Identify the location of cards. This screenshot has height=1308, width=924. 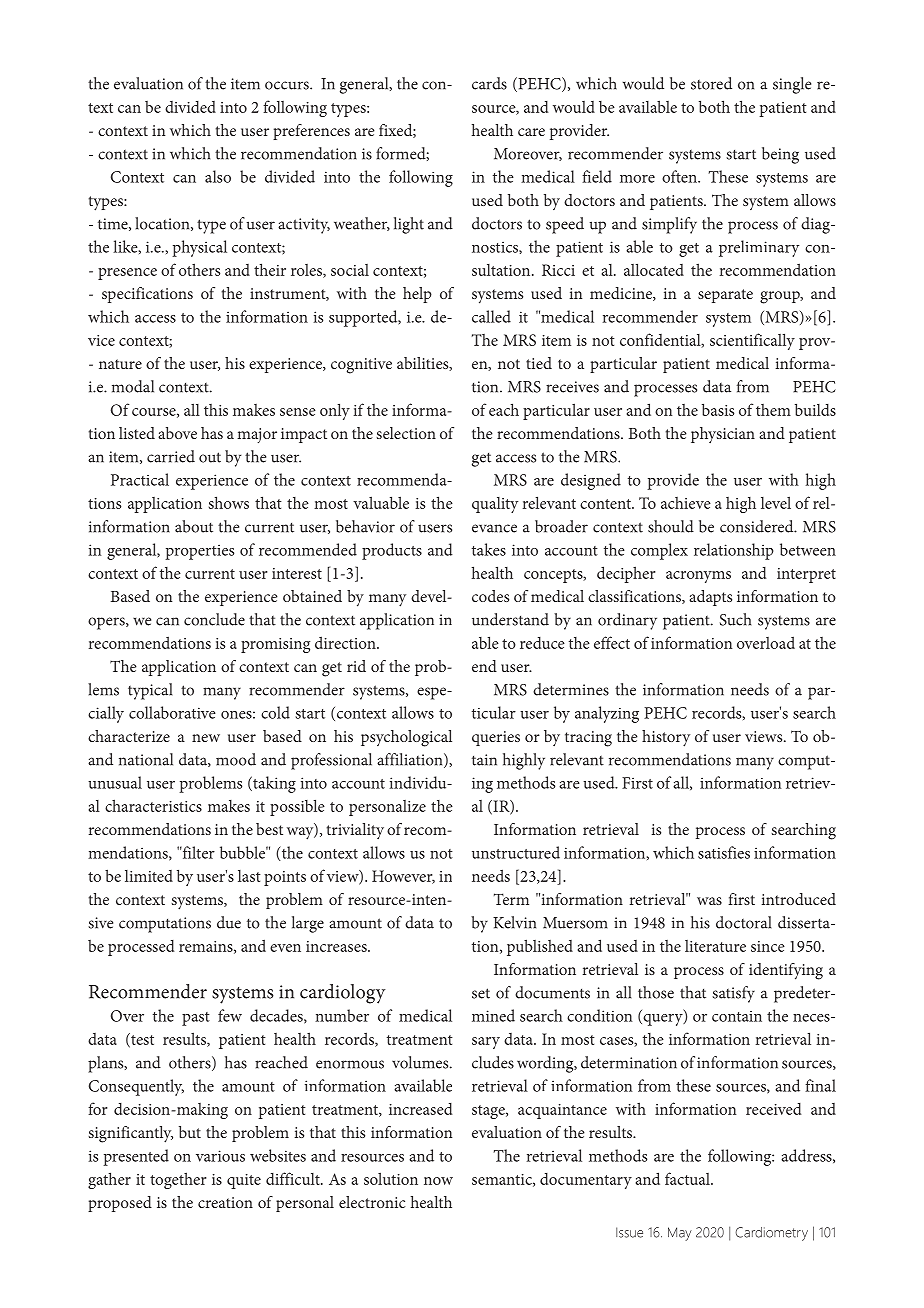
(489, 83).
